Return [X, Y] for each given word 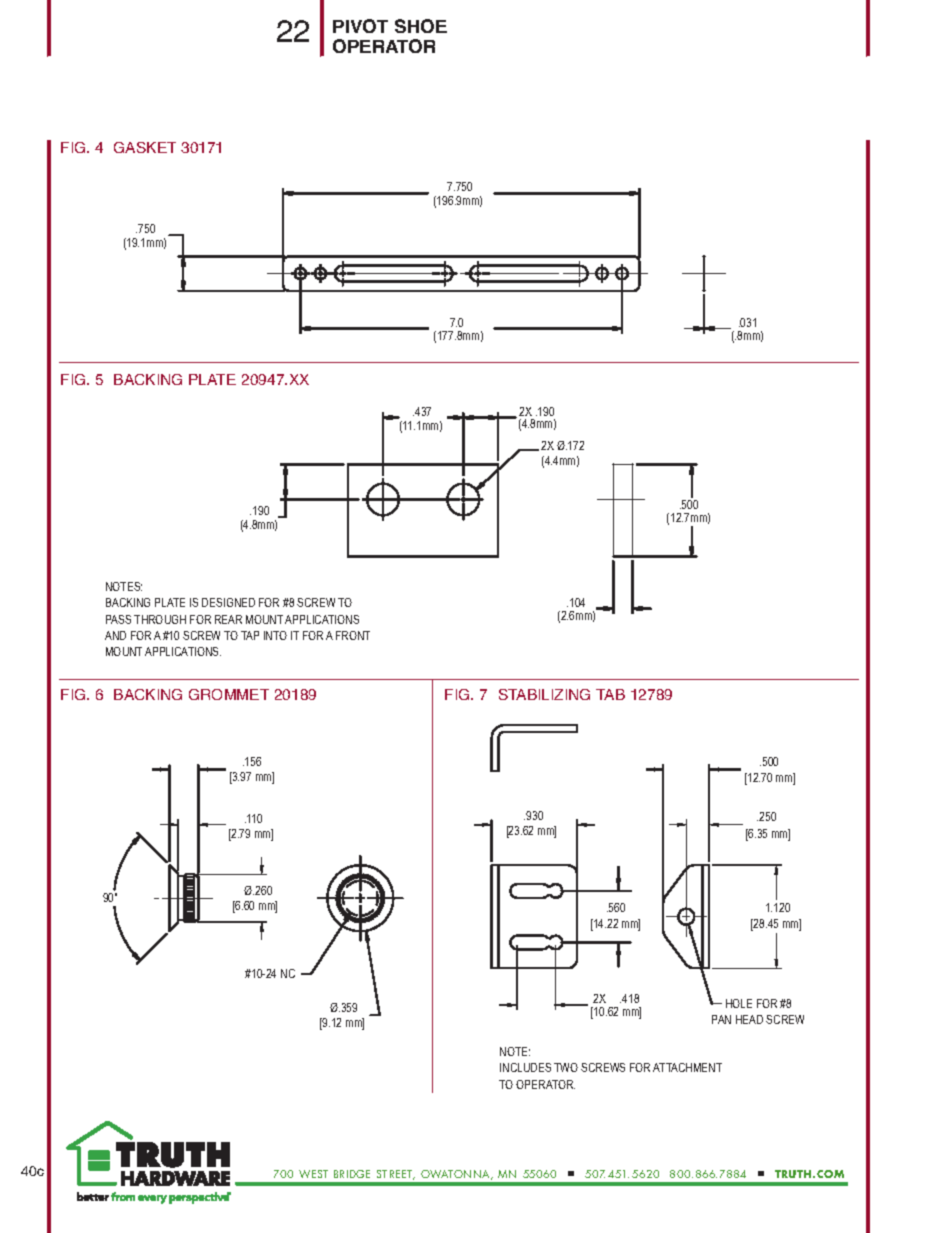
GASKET [145, 147]
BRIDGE [352, 1174]
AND [115, 635]
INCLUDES [525, 1067]
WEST [313, 1174]
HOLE [739, 1003]
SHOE [421, 26]
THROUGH [160, 619]
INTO [275, 635]
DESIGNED [228, 602]
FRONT [353, 635]
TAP [250, 635]
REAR [228, 619]
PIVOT [360, 26]
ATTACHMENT [687, 1067]
